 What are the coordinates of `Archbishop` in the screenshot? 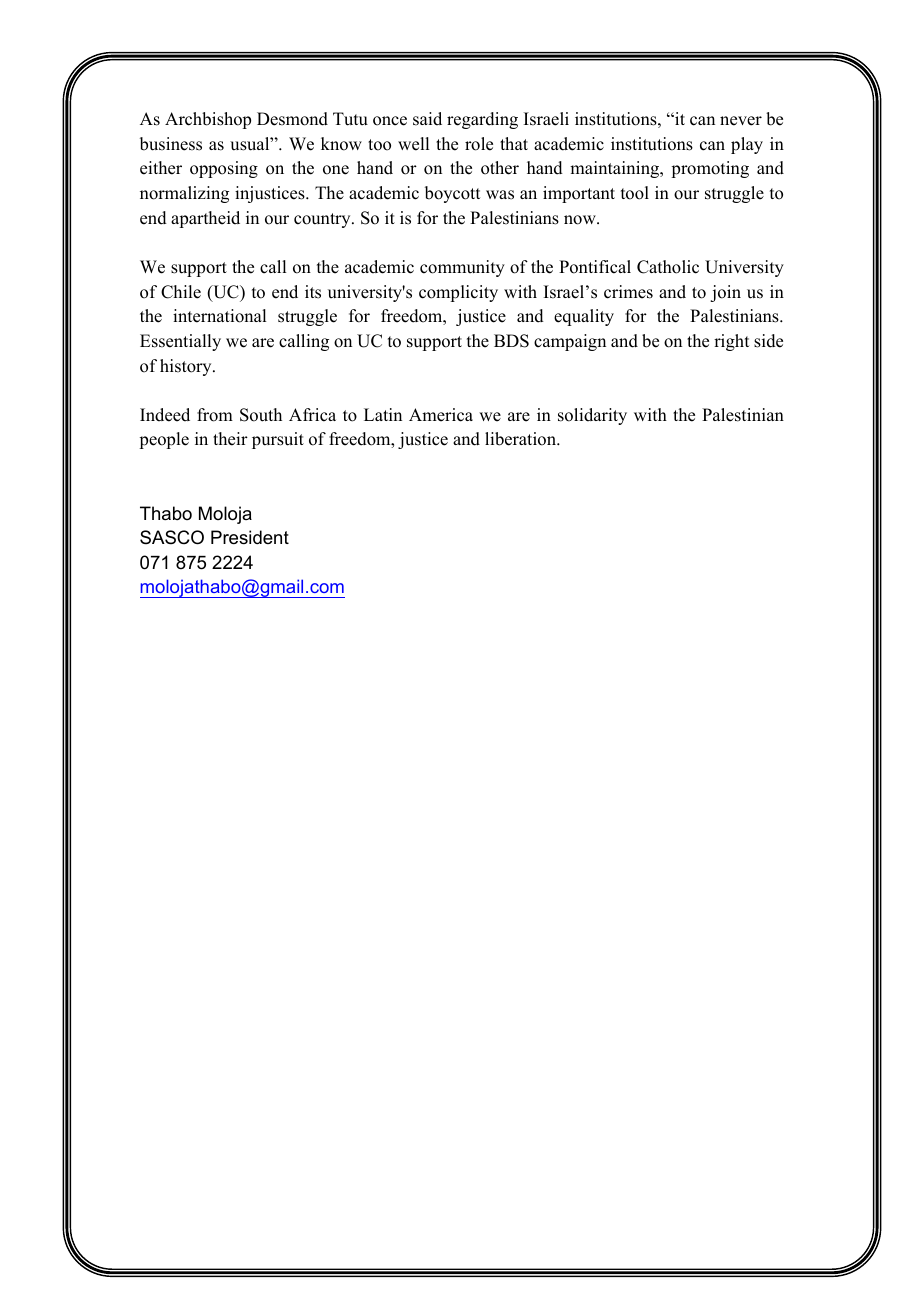 It's located at (208, 120).
